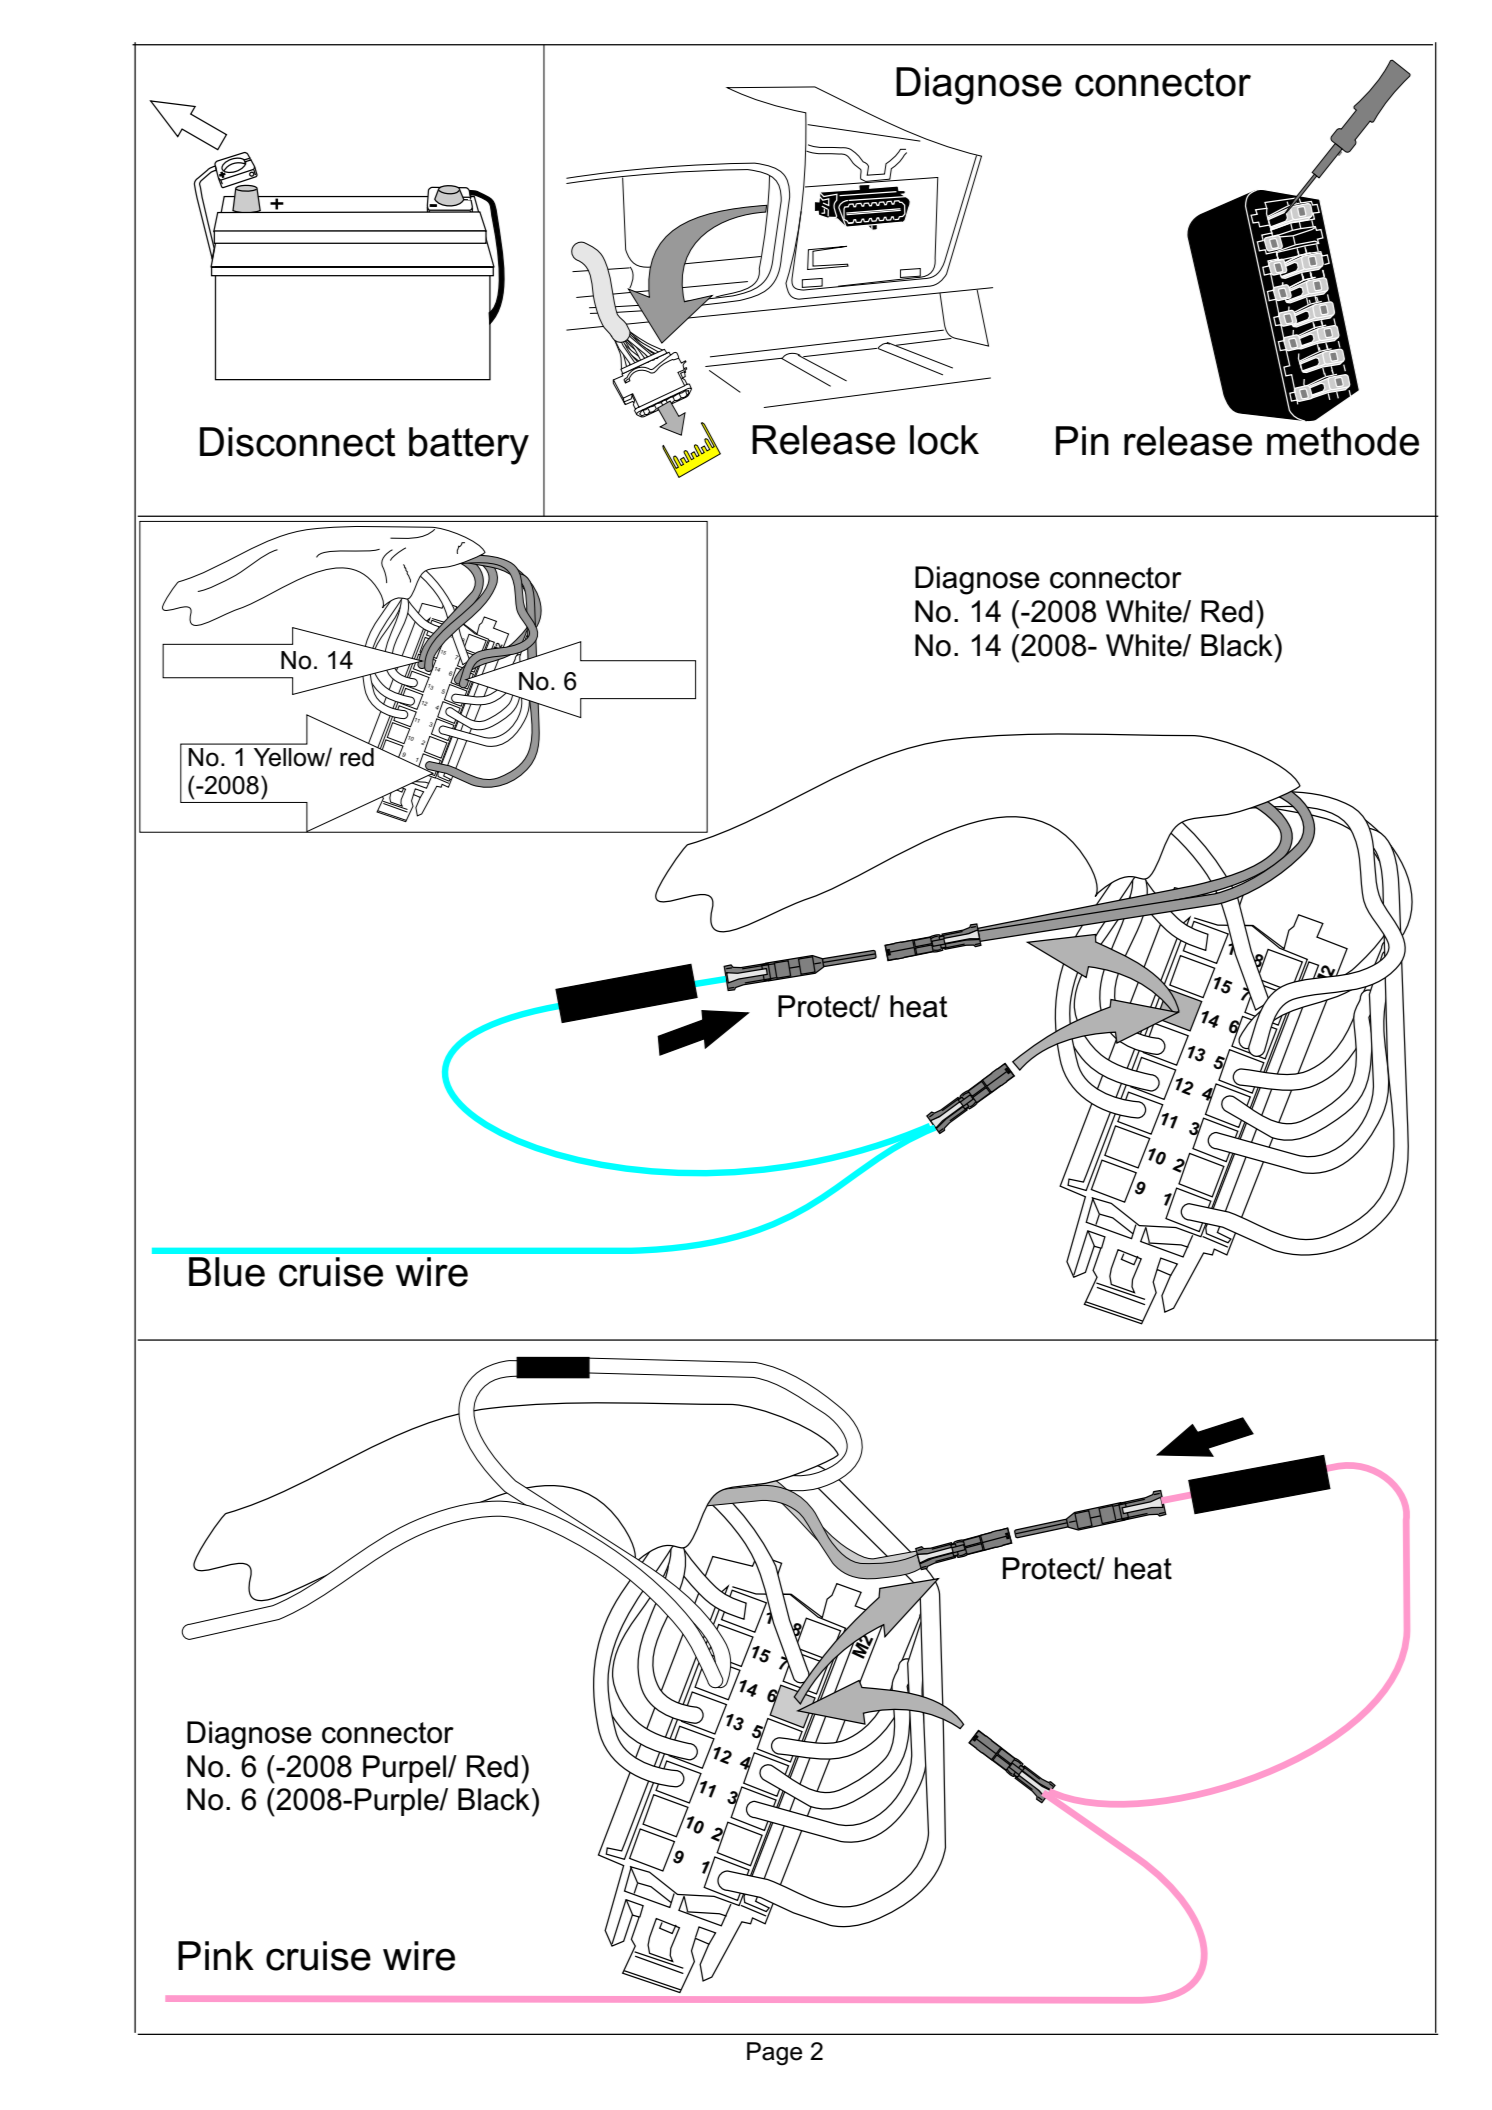 The width and height of the image is (1492, 2110). What do you see at coordinates (469, 446) in the image?
I see `battery` at bounding box center [469, 446].
